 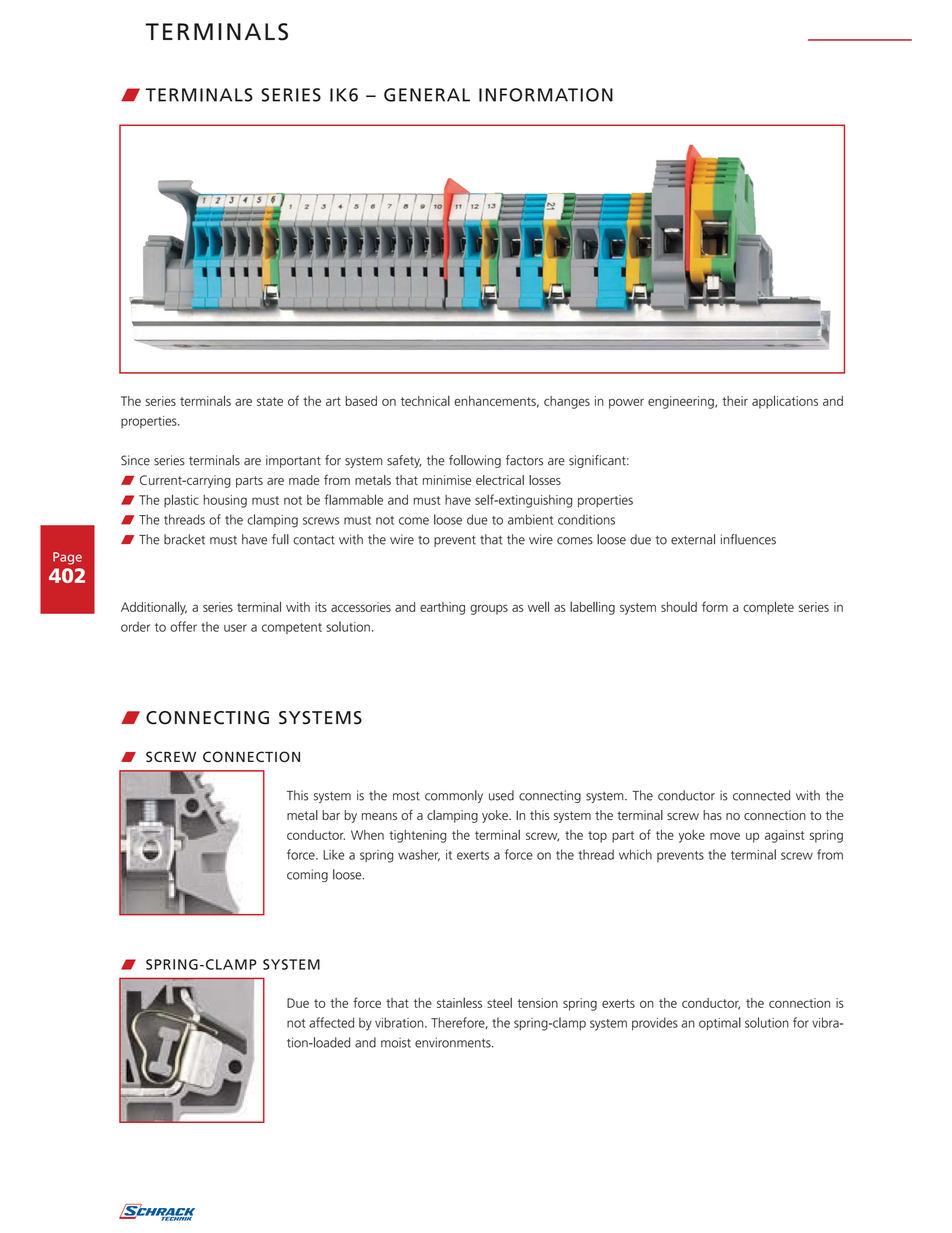 What do you see at coordinates (331, 815) in the screenshot?
I see `bar` at bounding box center [331, 815].
